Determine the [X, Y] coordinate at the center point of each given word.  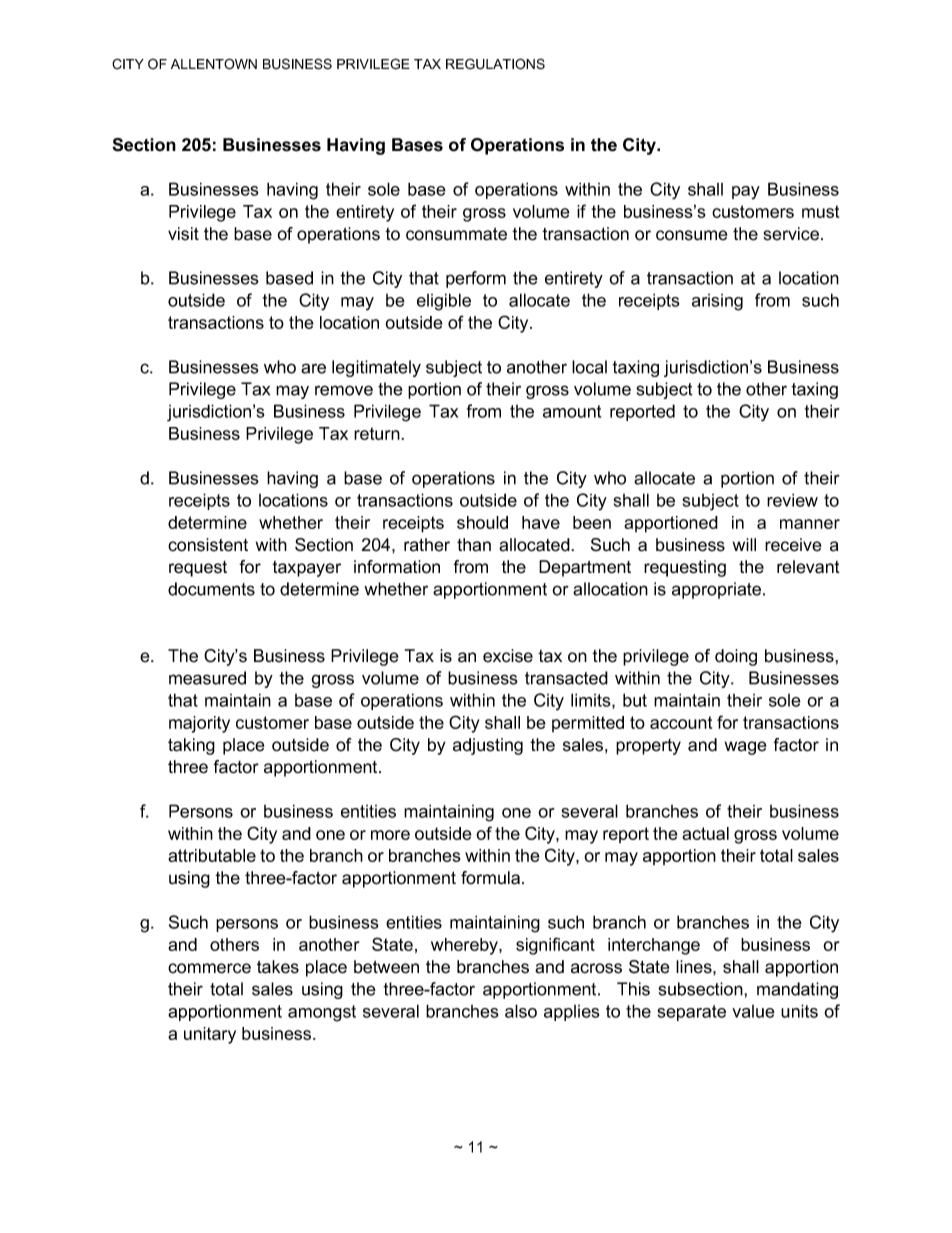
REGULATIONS [495, 64]
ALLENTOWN [214, 64]
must [820, 211]
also [521, 1011]
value [753, 1011]
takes [278, 967]
